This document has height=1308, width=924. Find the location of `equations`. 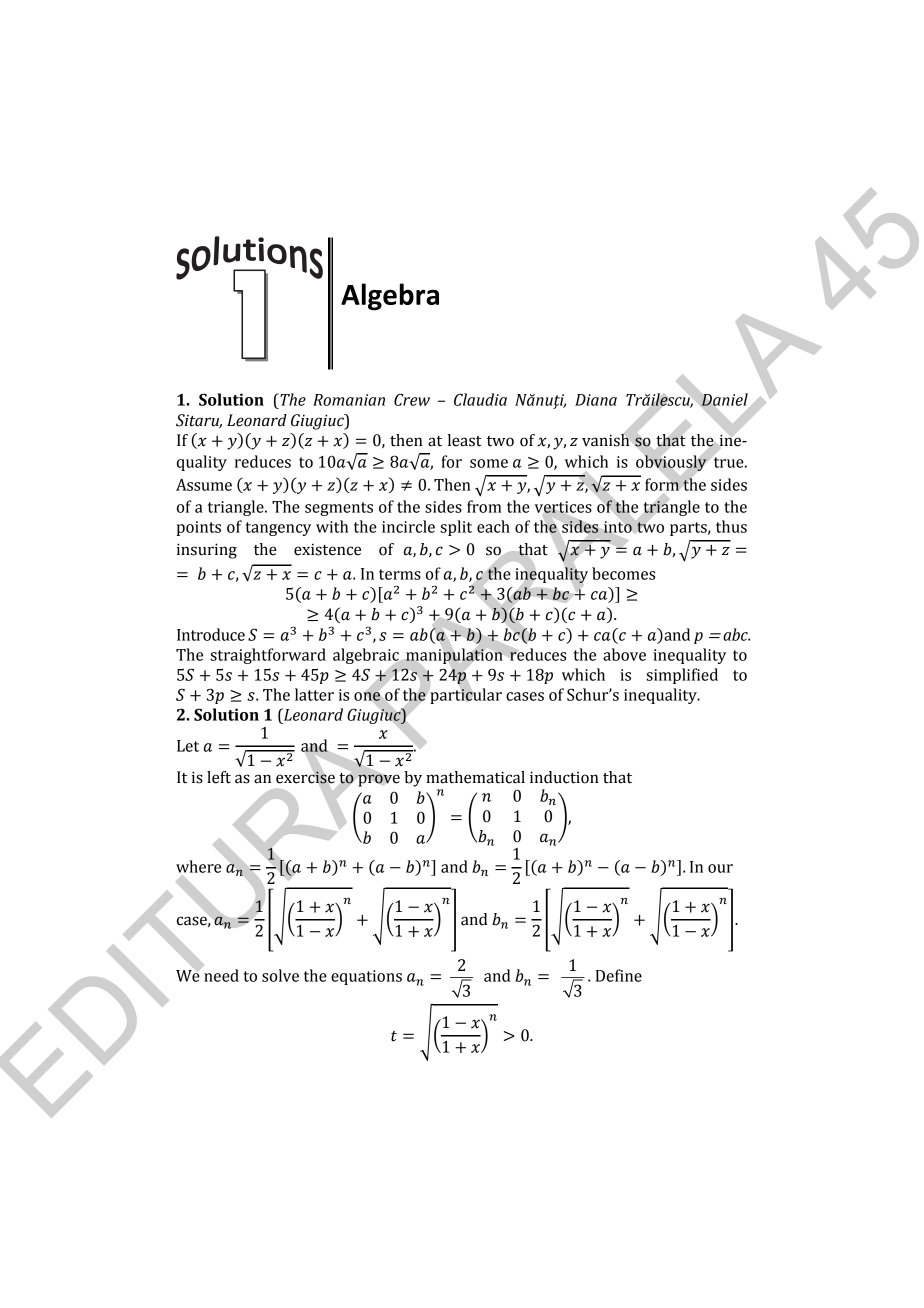

equations is located at coordinates (366, 977).
